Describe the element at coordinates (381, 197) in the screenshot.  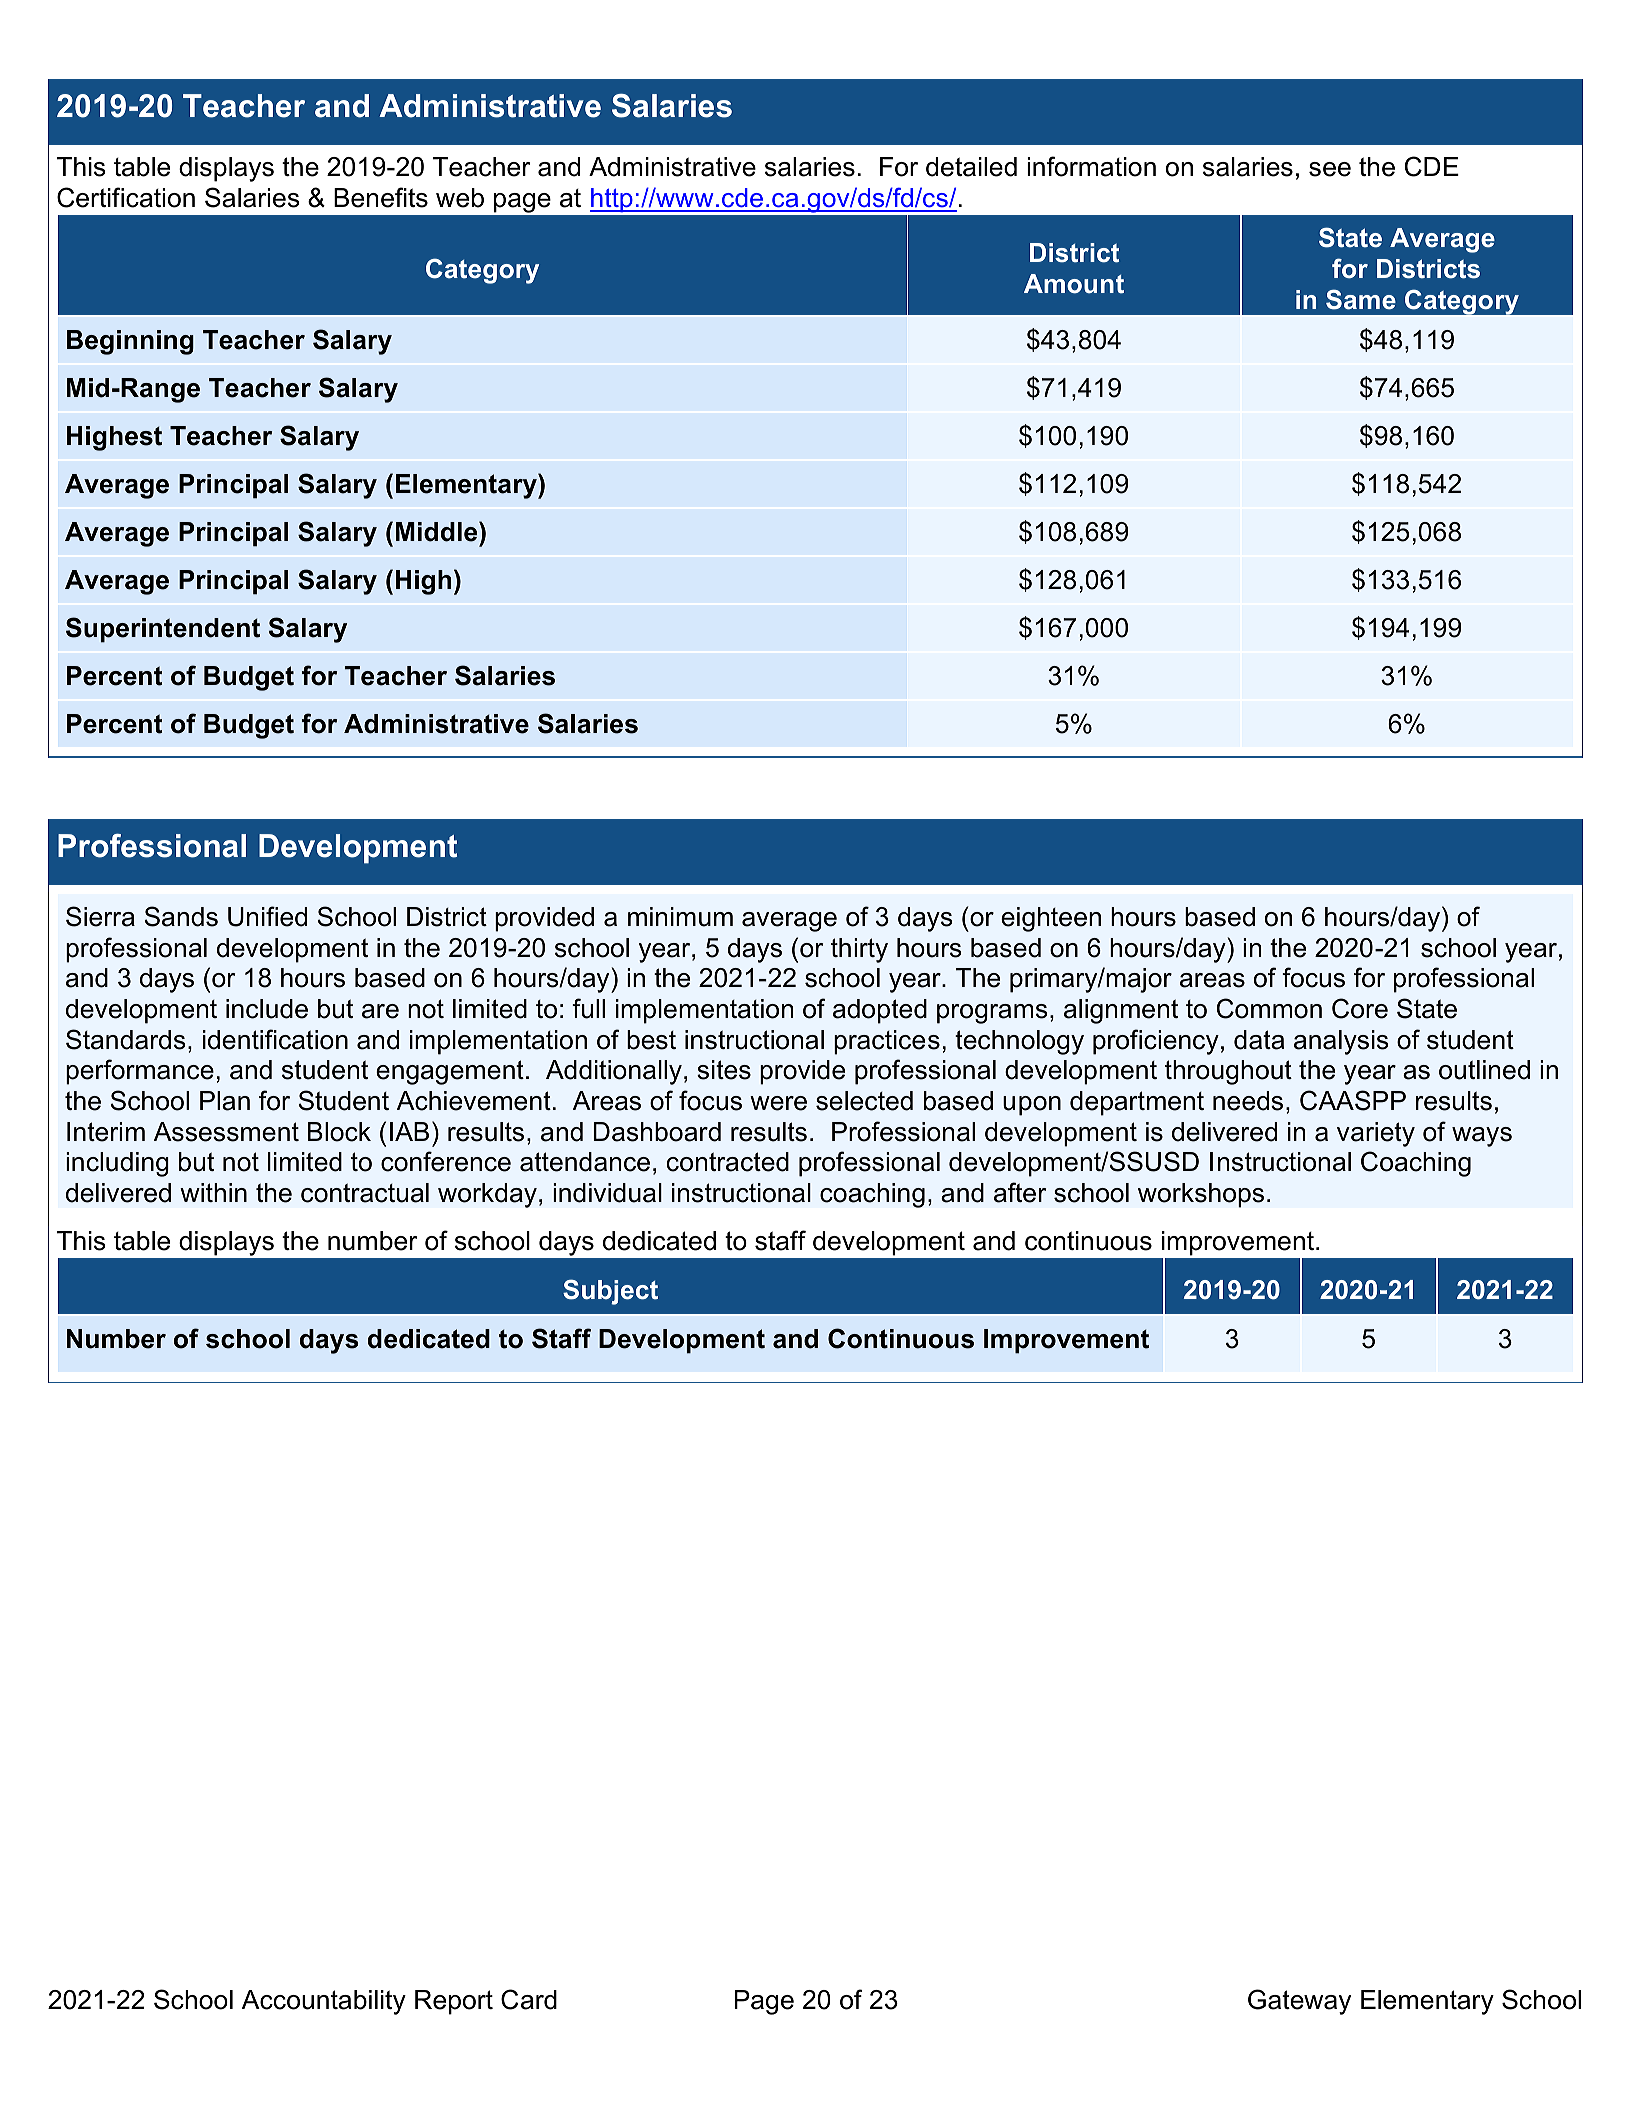
I see `Benefits` at that location.
